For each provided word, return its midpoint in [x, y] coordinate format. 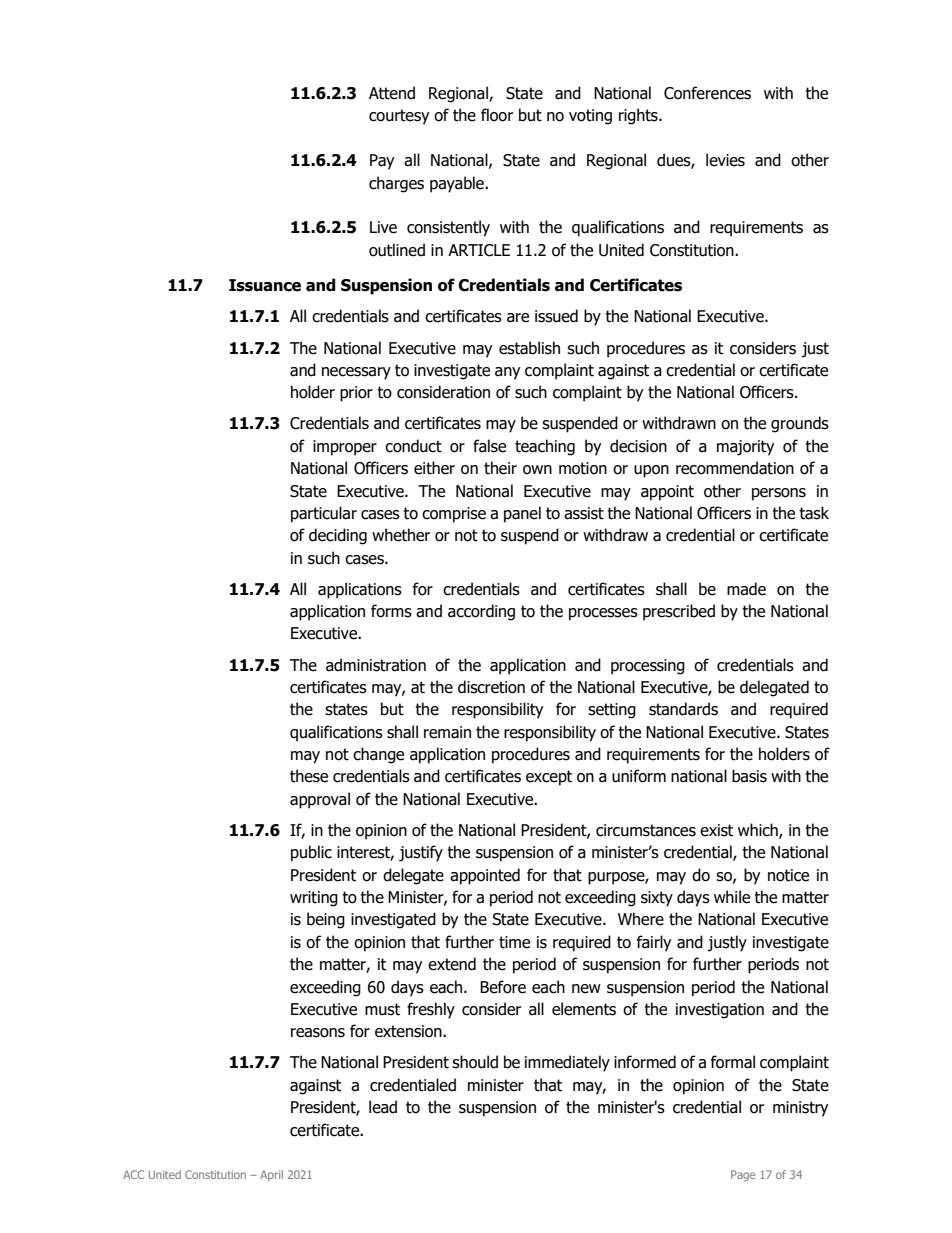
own [537, 470]
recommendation [735, 468]
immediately [567, 1063]
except [549, 778]
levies [725, 160]
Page [743, 1175]
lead [383, 1107]
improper [345, 448]
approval [320, 800]
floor [497, 115]
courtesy [399, 117]
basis [749, 776]
